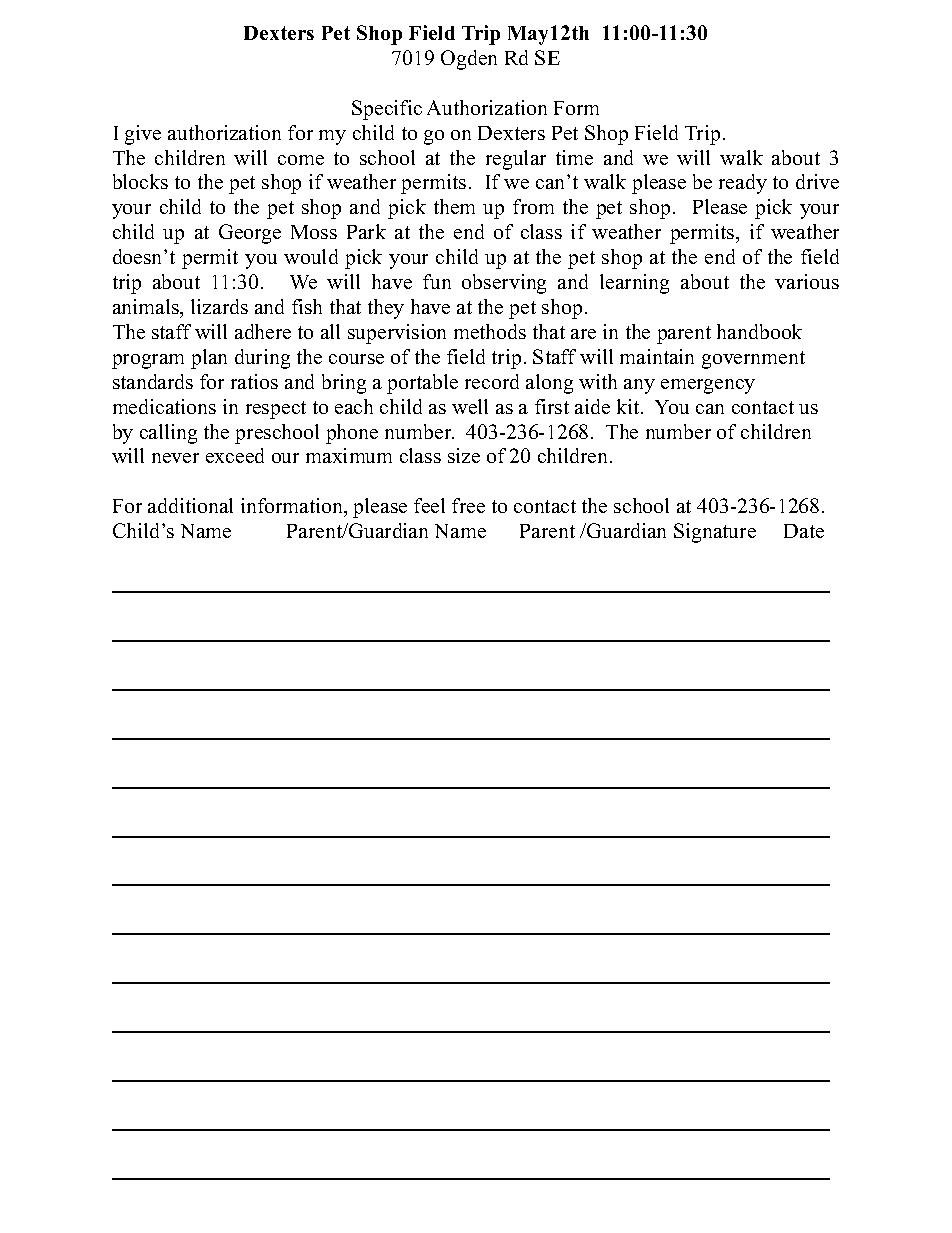 The height and width of the screenshot is (1233, 952). What do you see at coordinates (504, 284) in the screenshot?
I see `observing` at bounding box center [504, 284].
